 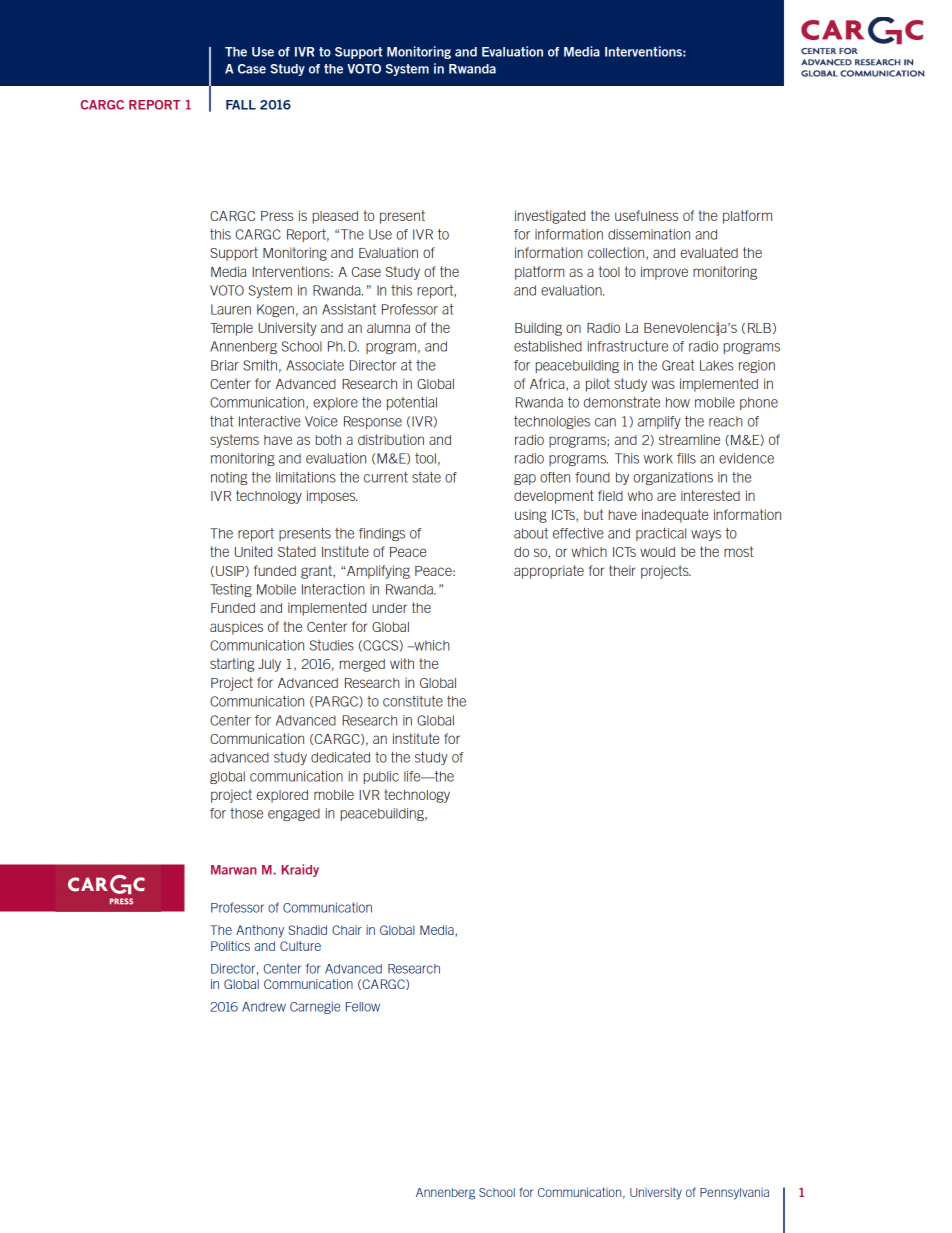 What do you see at coordinates (269, 665) in the document?
I see `July` at bounding box center [269, 665].
